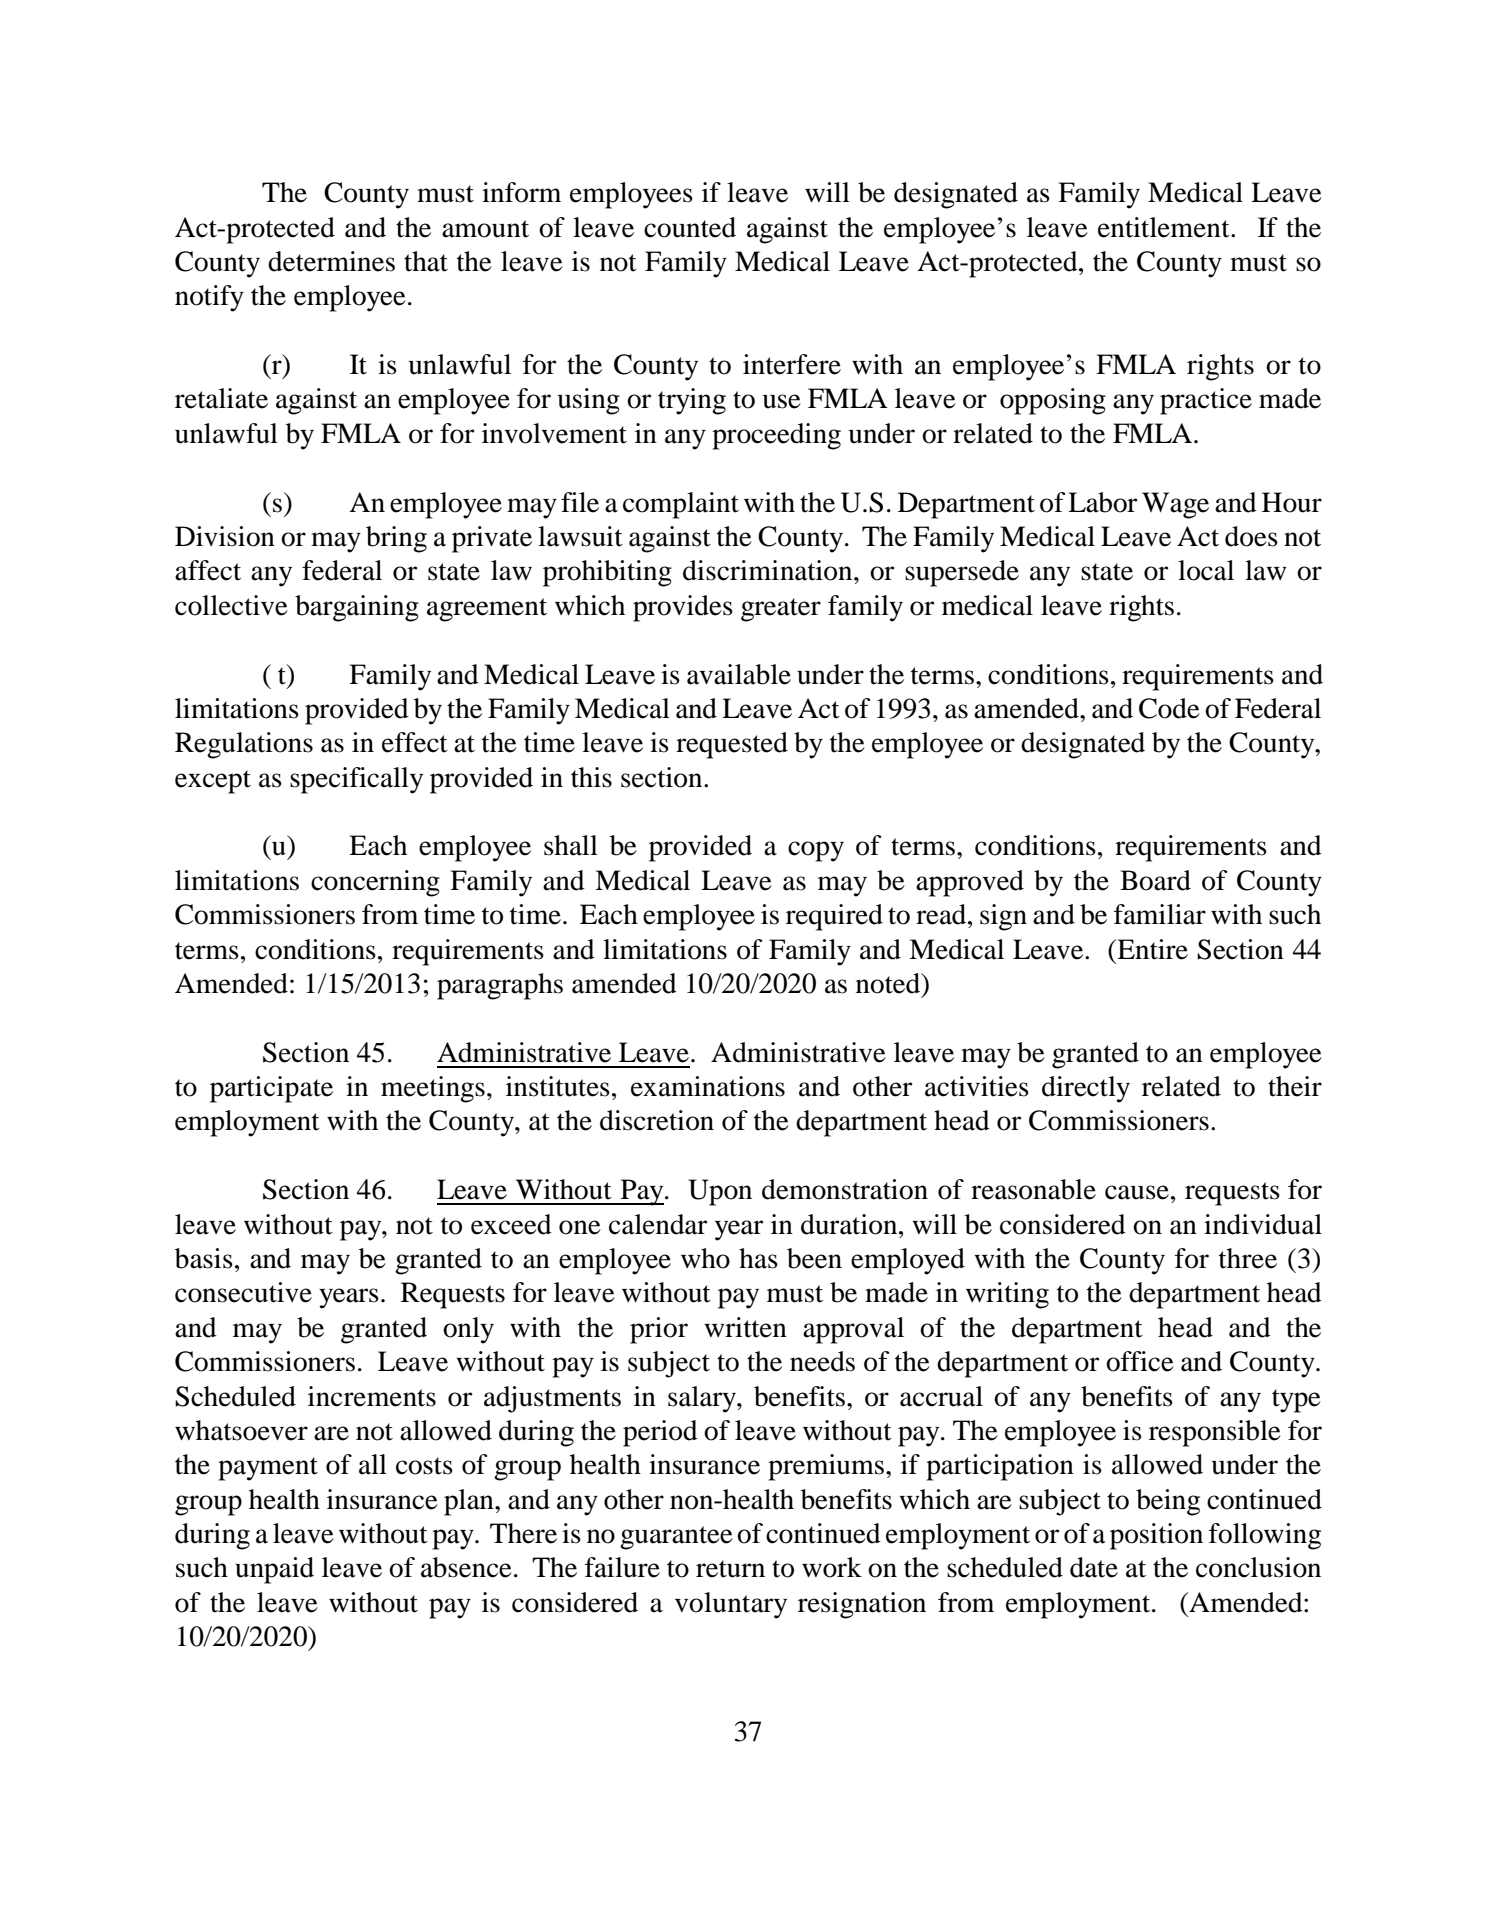 The image size is (1486, 1923). What do you see at coordinates (243, 1292) in the screenshot?
I see `consecutive` at bounding box center [243, 1292].
